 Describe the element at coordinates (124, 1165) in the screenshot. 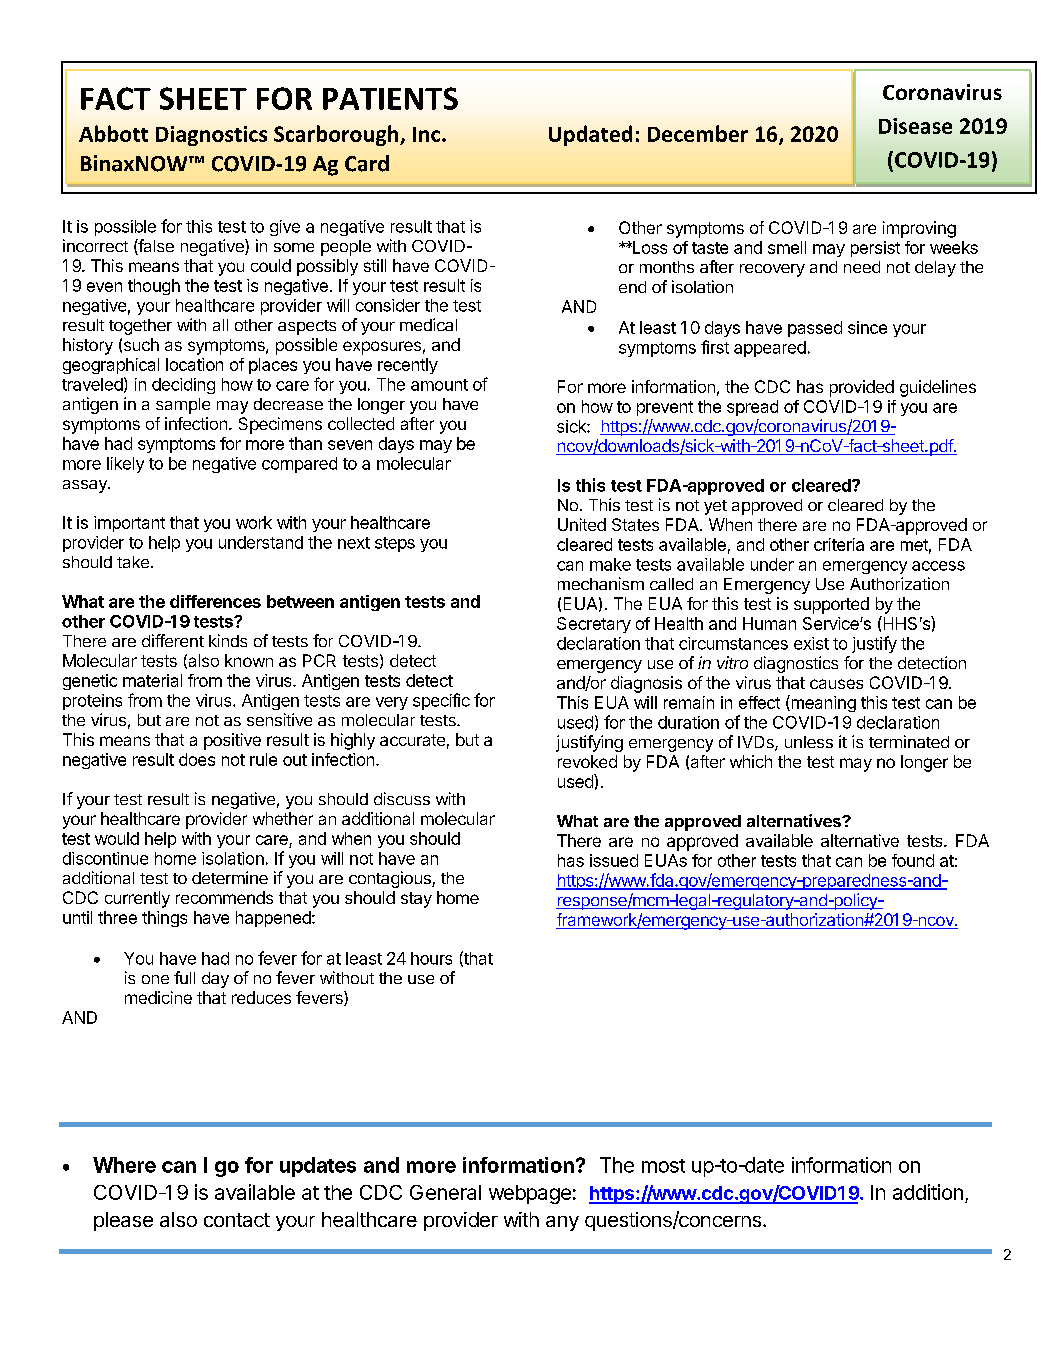

I see `Where` at that location.
